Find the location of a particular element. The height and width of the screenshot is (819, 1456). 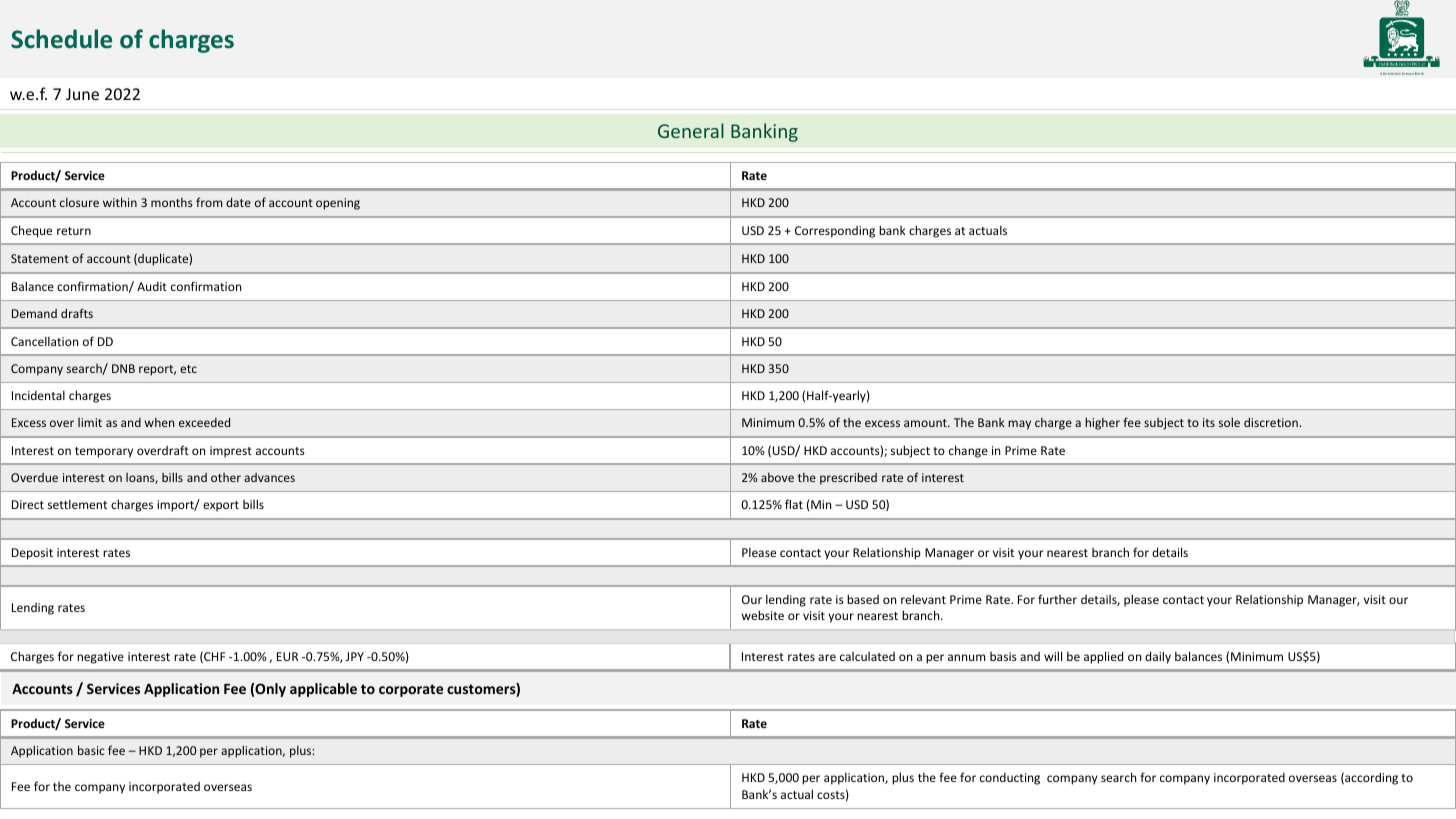

above is located at coordinates (777, 477).
